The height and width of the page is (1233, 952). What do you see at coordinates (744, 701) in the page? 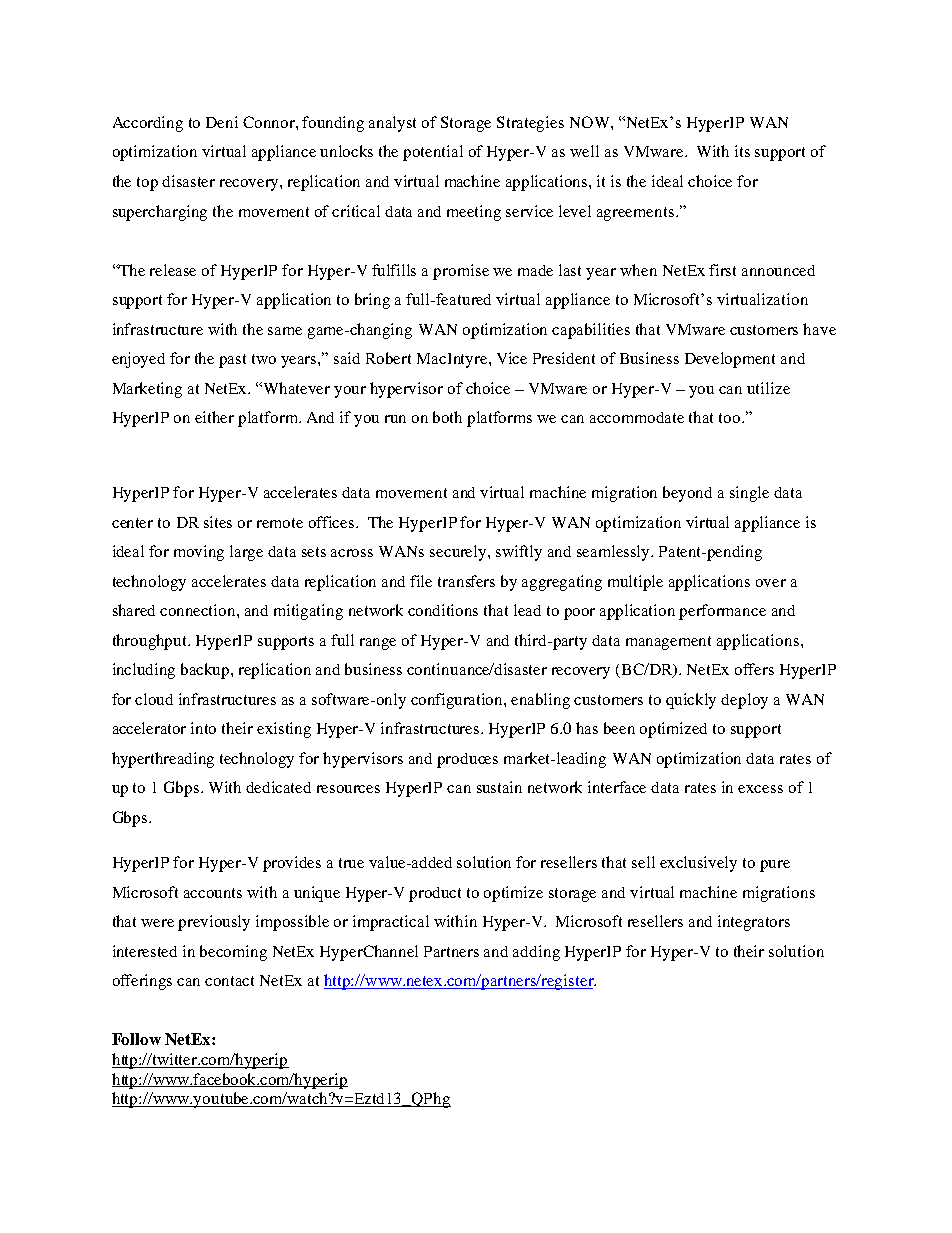
I see `deploy` at bounding box center [744, 701].
